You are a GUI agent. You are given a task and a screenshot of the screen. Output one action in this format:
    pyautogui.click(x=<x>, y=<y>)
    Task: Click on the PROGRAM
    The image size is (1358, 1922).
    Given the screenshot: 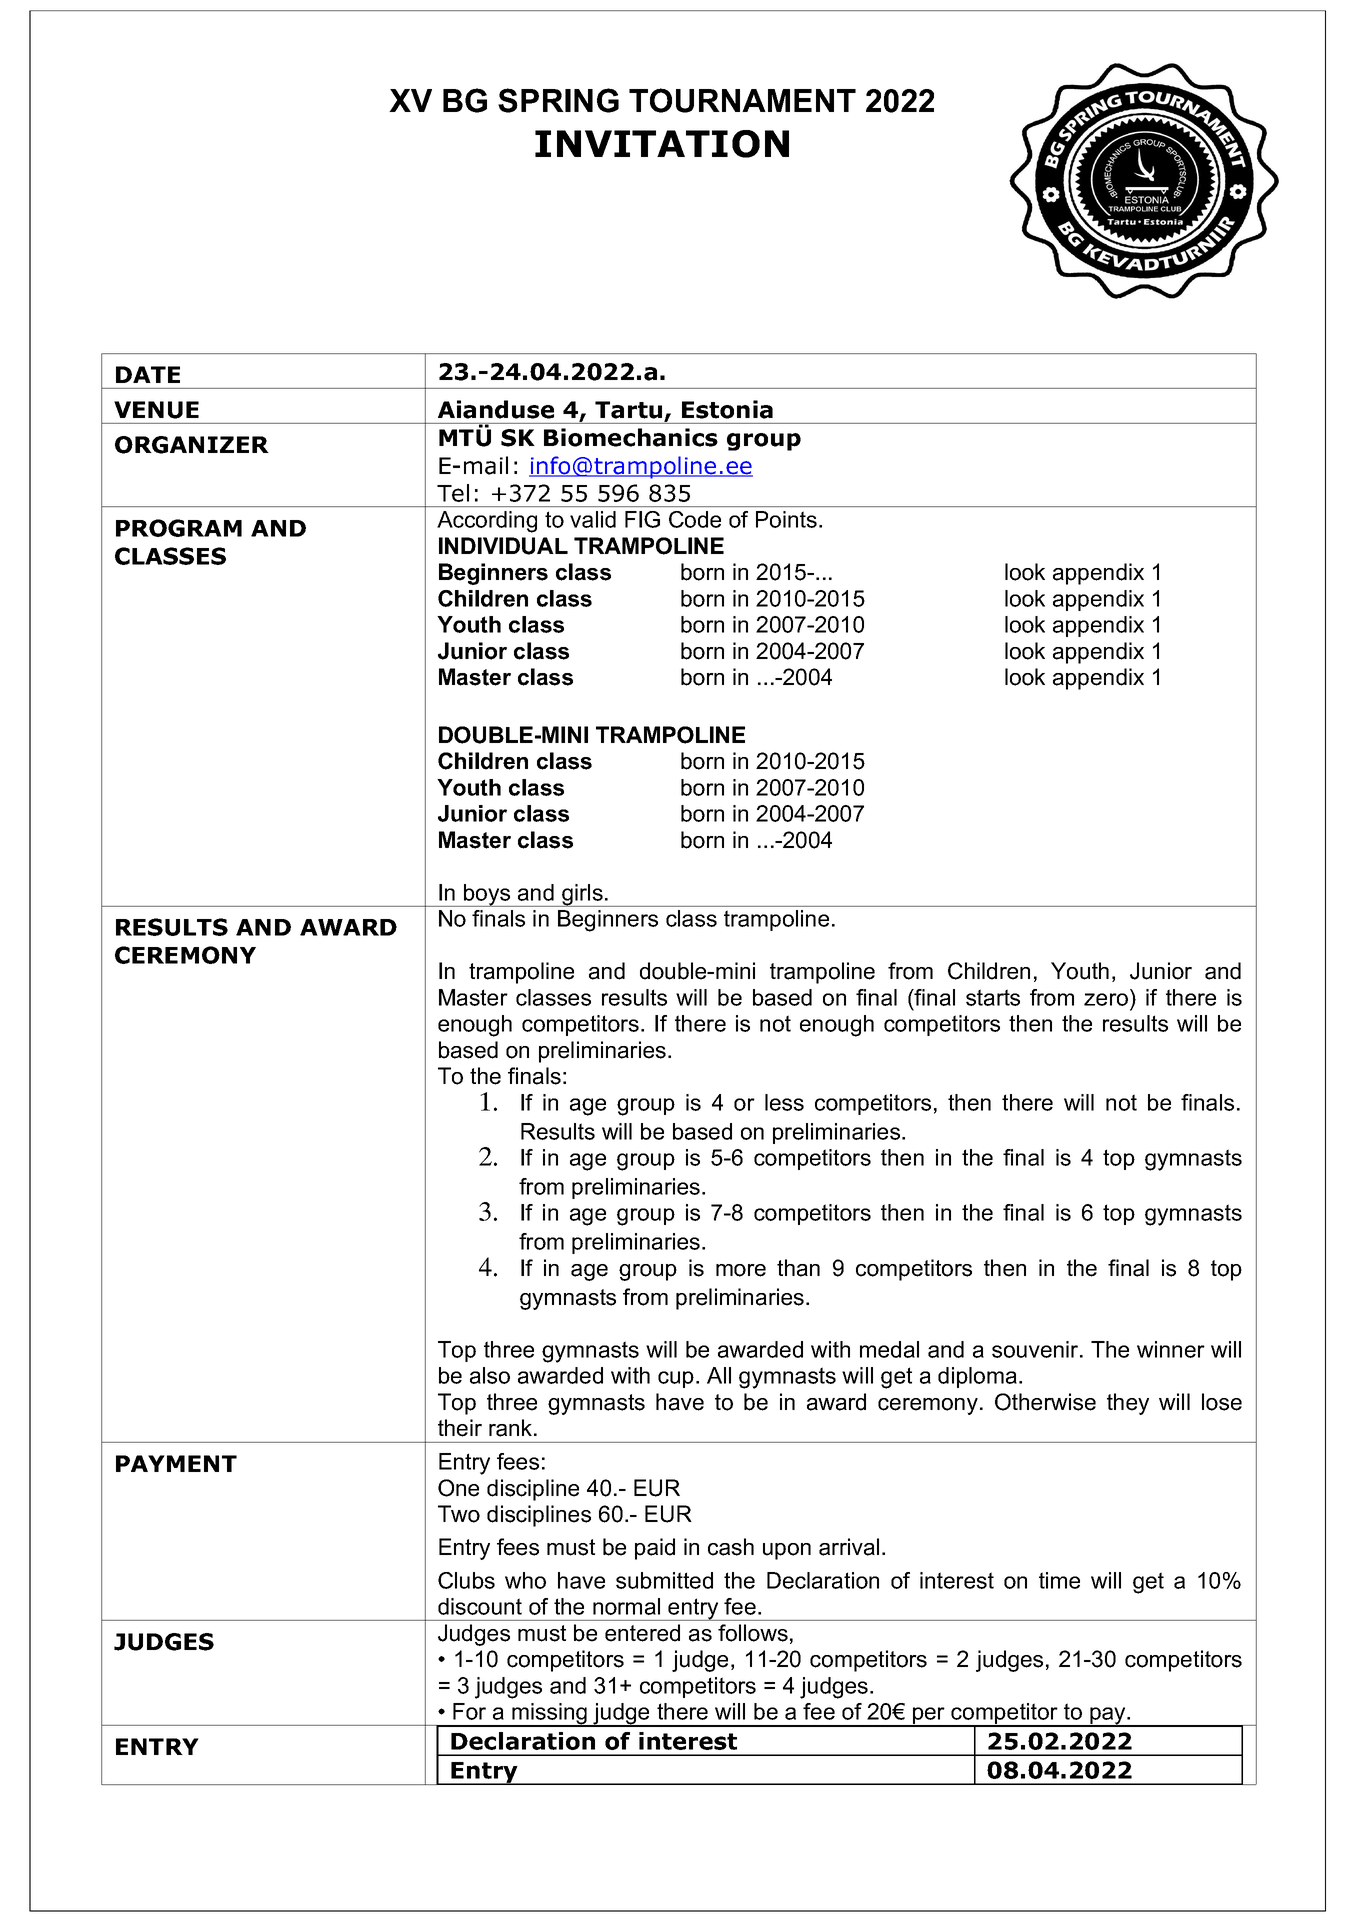 What is the action you would take?
    pyautogui.click(x=179, y=528)
